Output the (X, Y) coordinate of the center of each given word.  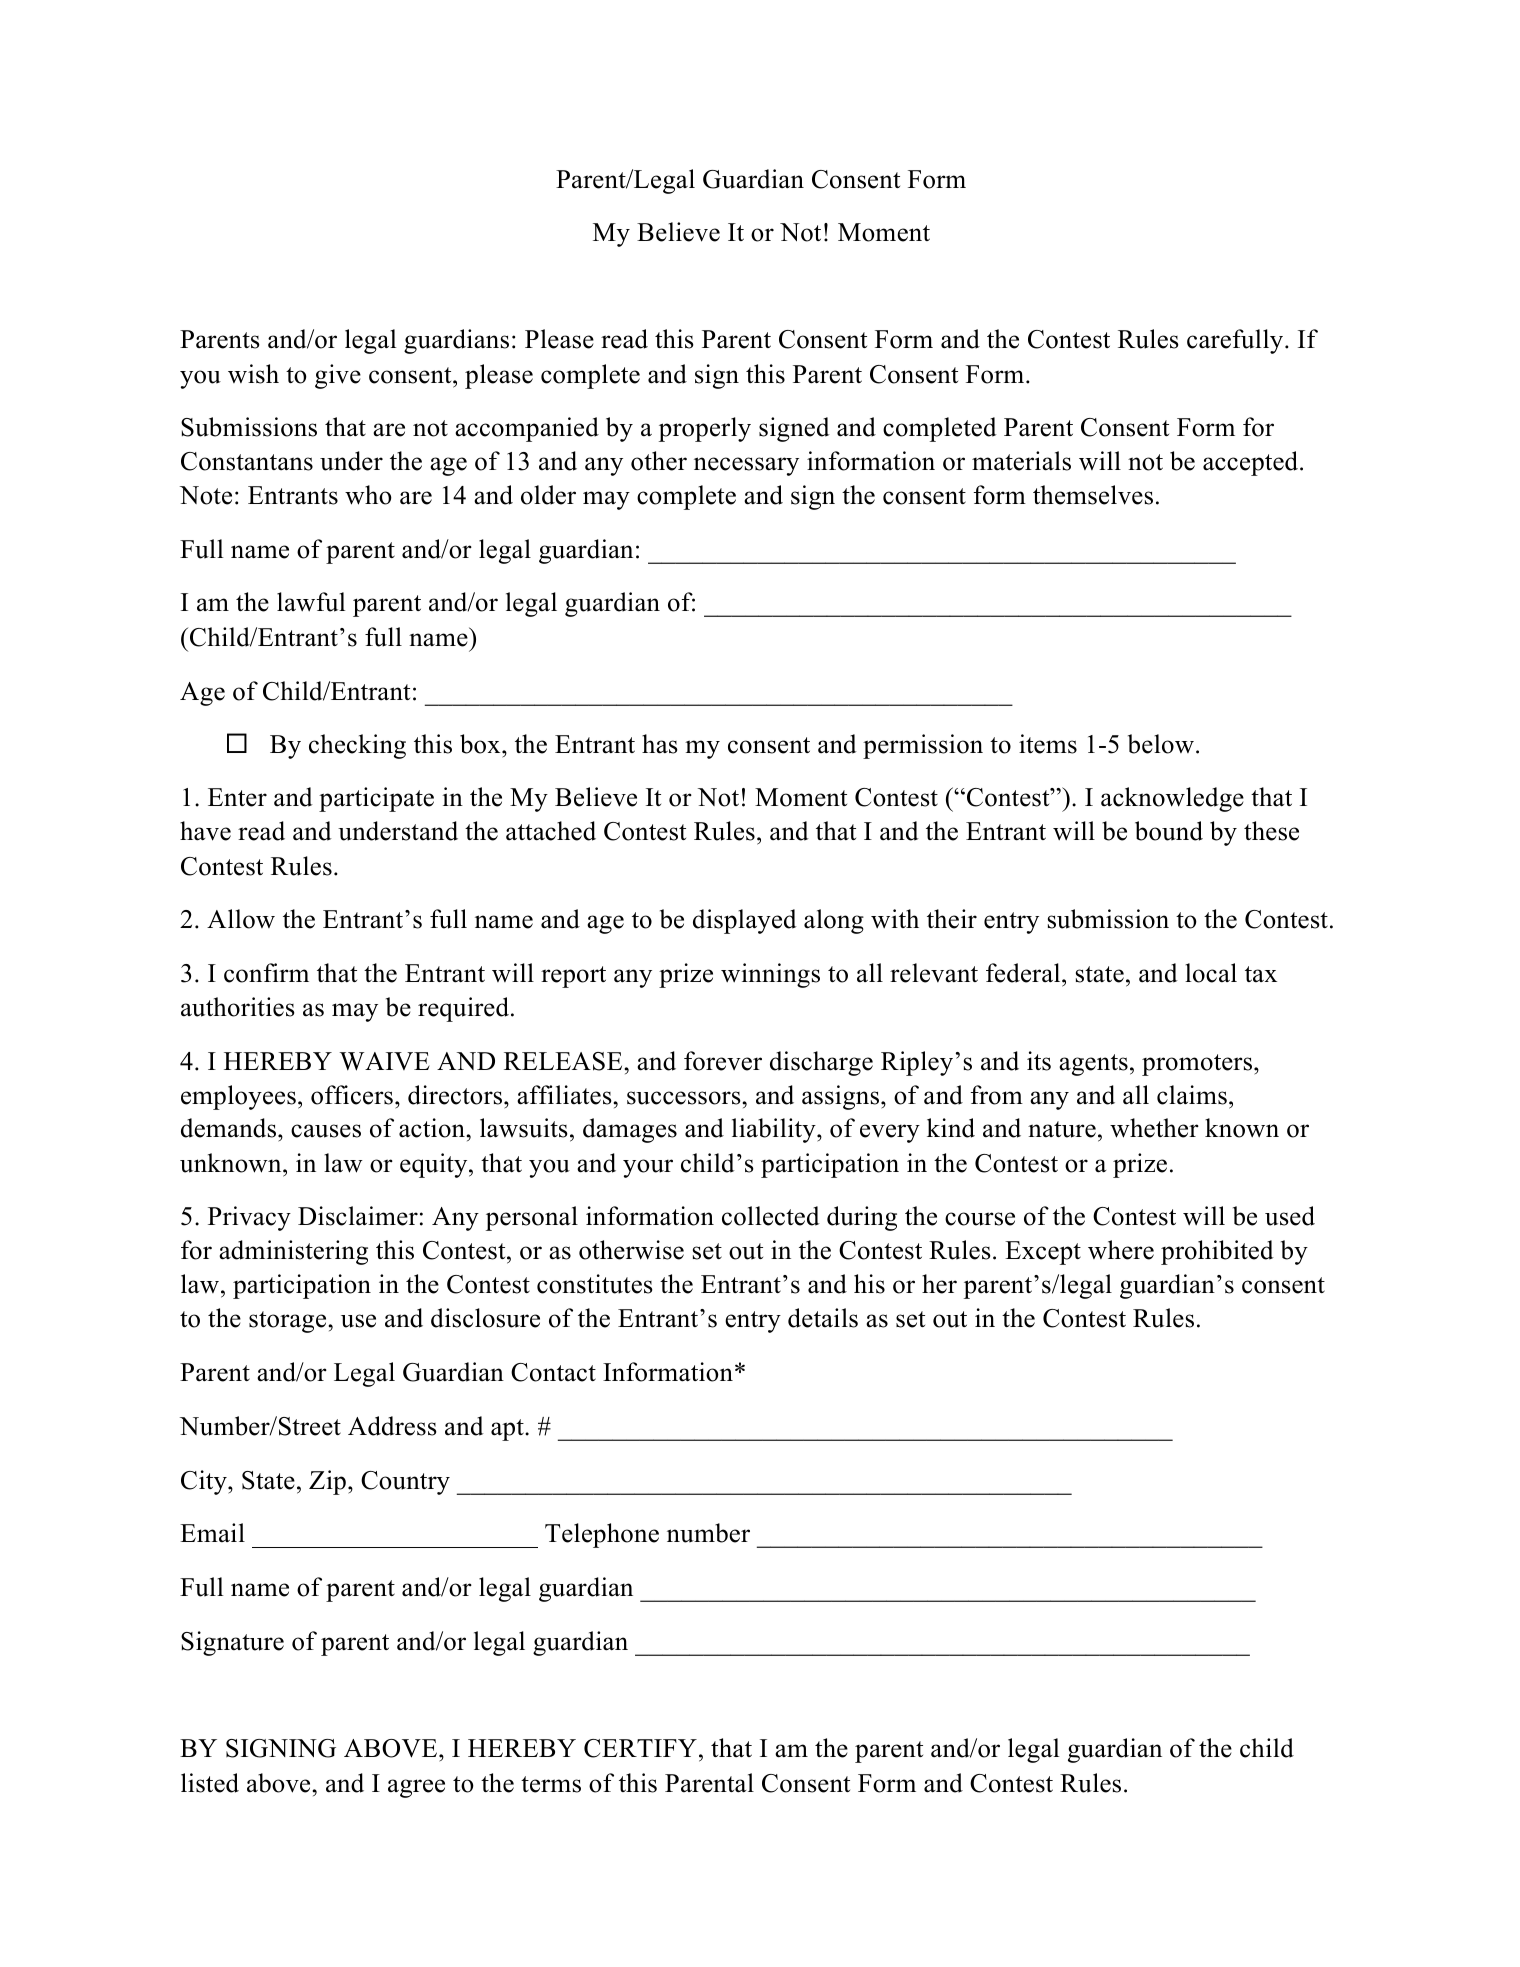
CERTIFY (640, 1748)
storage (289, 1322)
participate (376, 799)
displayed (745, 921)
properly (705, 429)
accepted (1252, 463)
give (338, 376)
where (1121, 1250)
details (823, 1318)
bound (1169, 831)
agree (416, 1788)
